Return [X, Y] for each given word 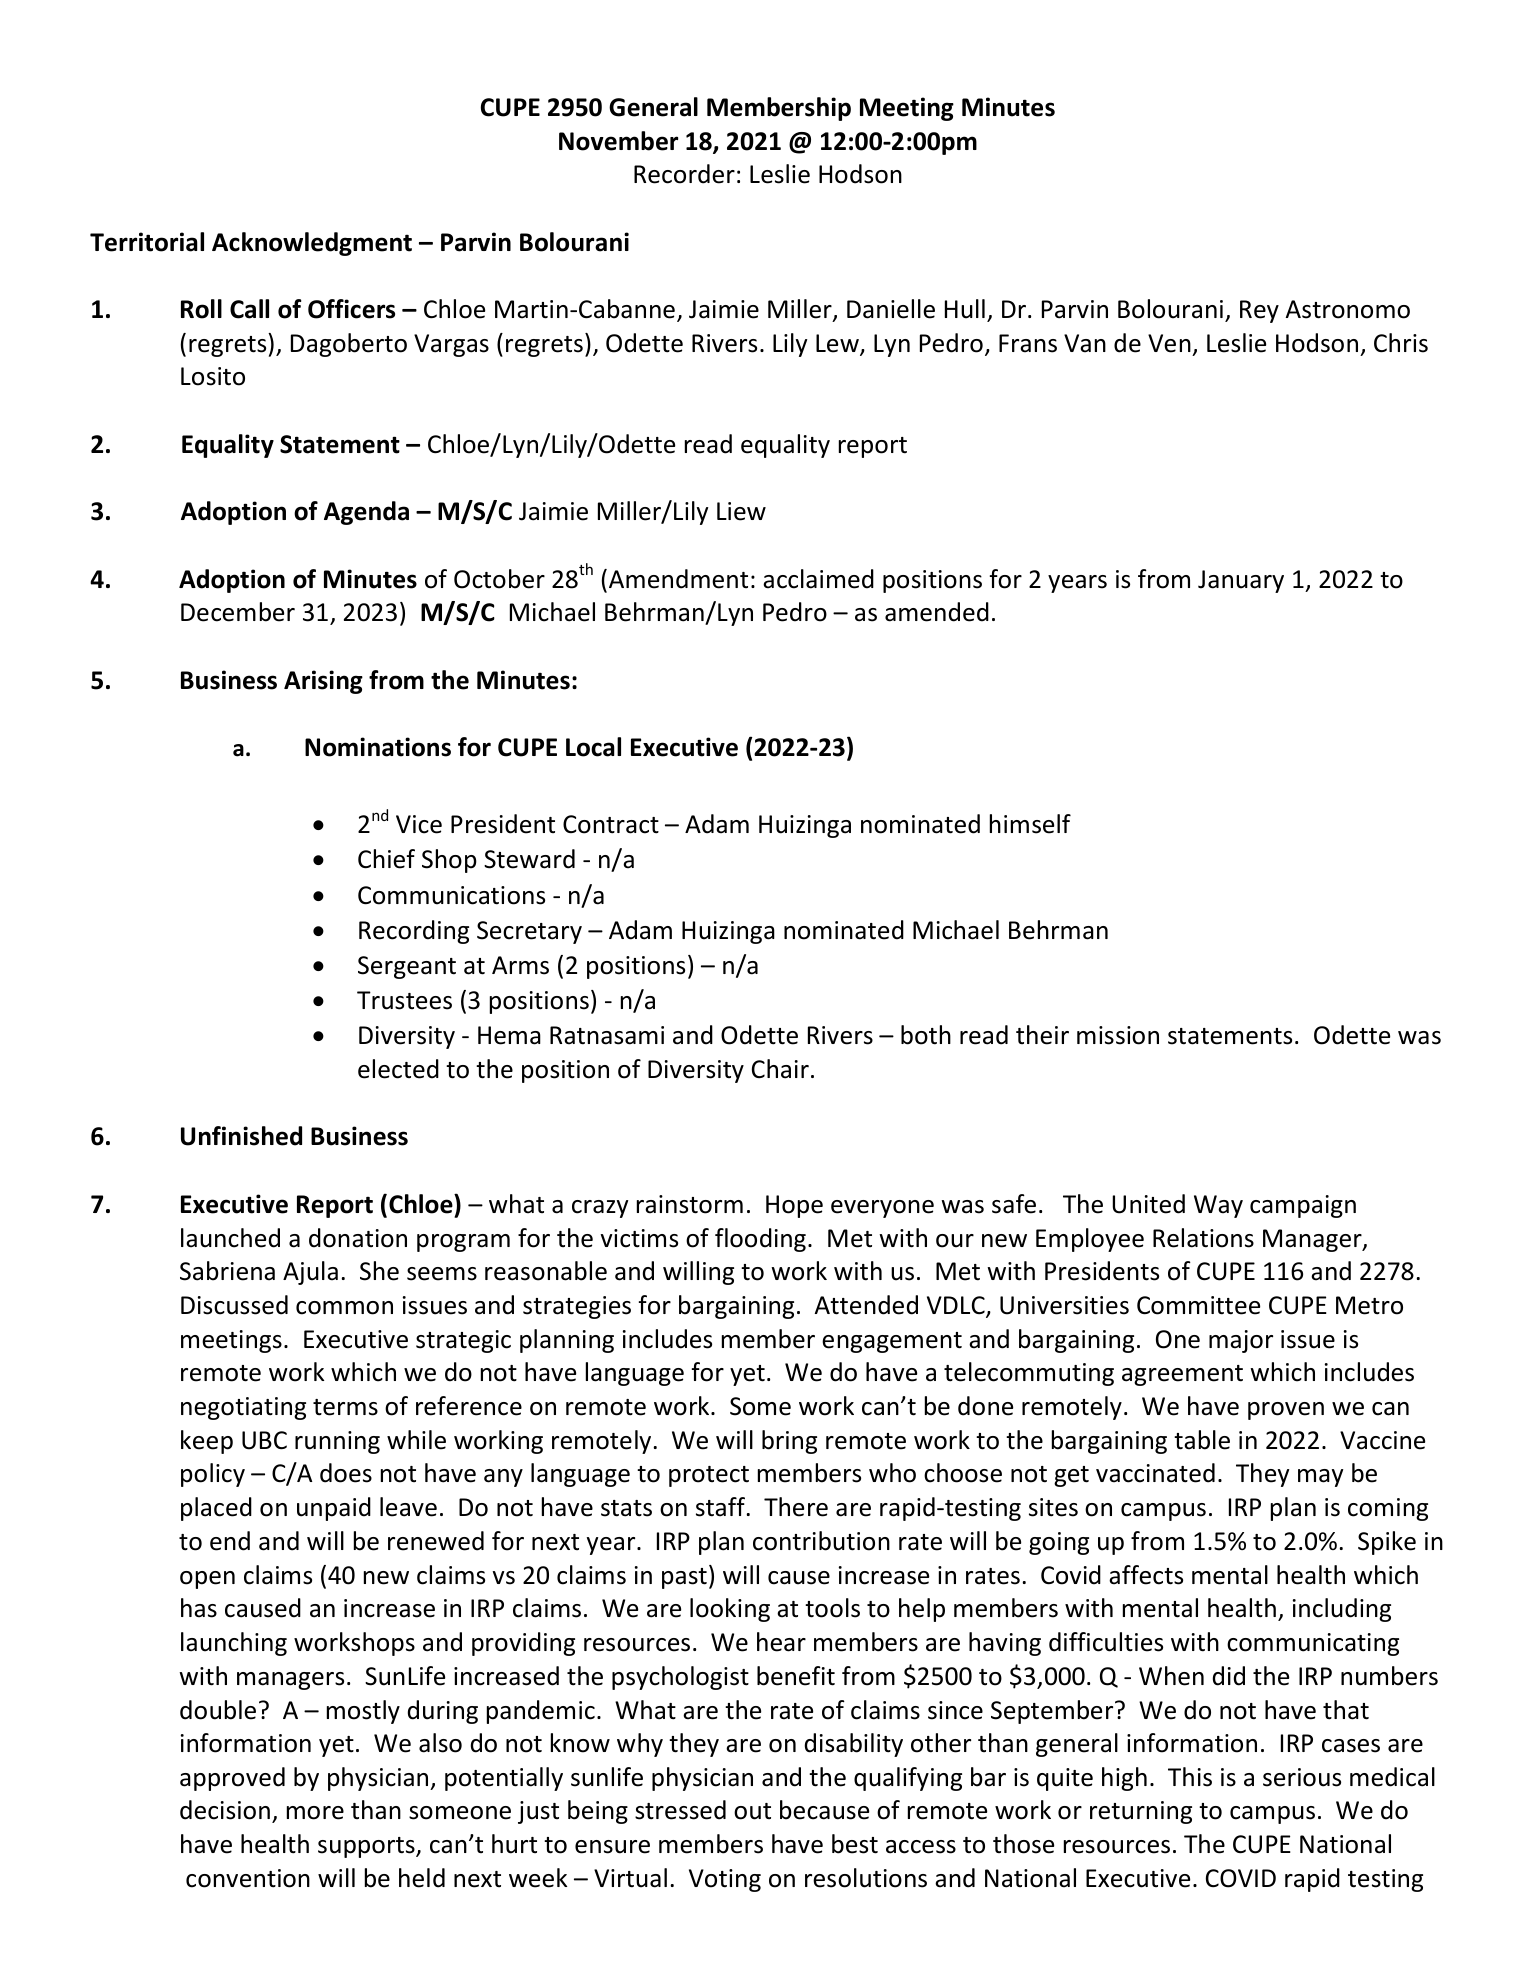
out [752, 1811]
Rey [1259, 311]
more [315, 1813]
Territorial [147, 242]
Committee [1198, 1305]
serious [1302, 1777]
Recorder [684, 174]
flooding [760, 1240]
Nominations [378, 747]
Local [593, 747]
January [1241, 581]
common [344, 1308]
